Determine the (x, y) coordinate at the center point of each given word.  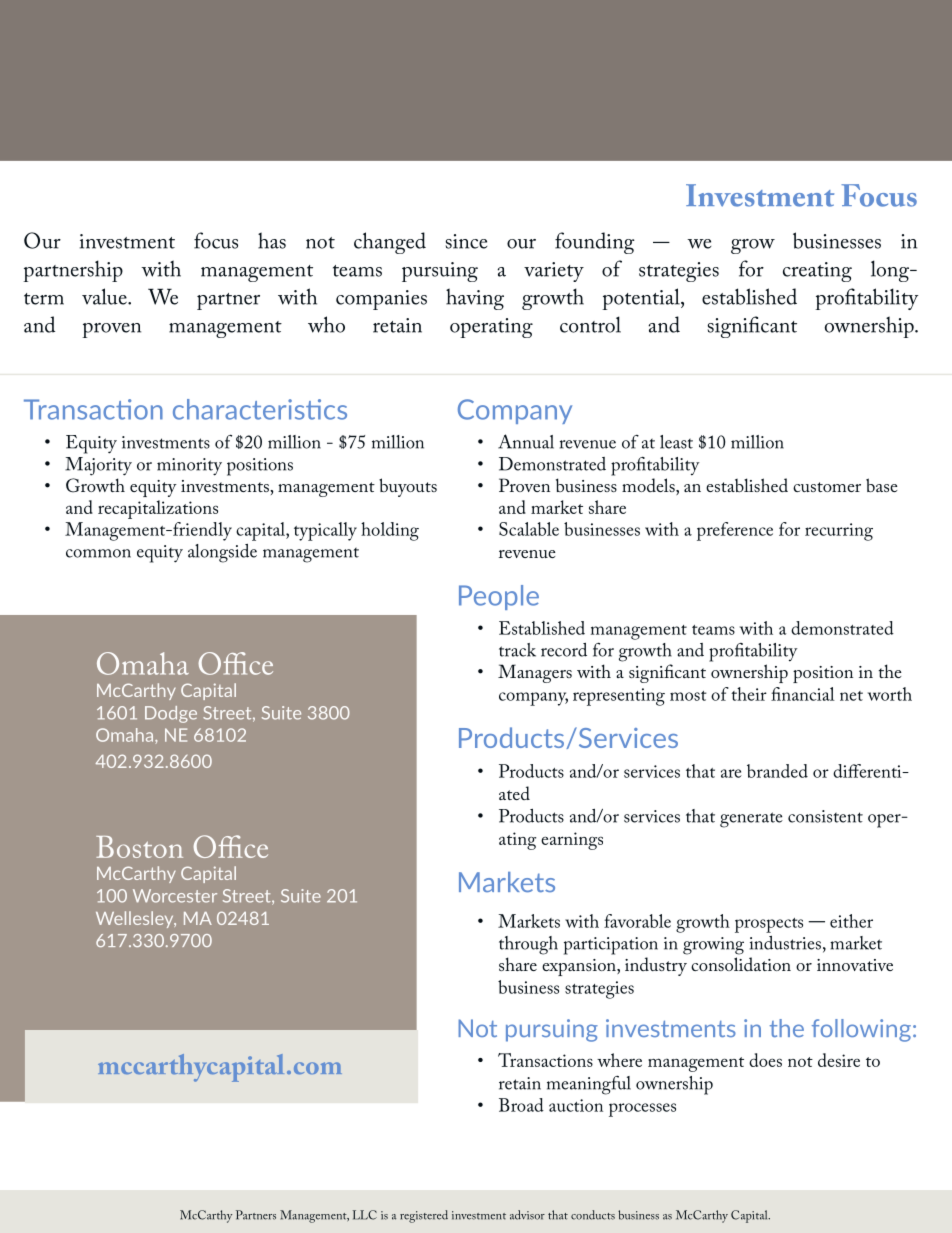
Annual (526, 441)
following (861, 1030)
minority (189, 467)
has (272, 240)
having (475, 299)
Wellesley (136, 919)
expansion (580, 967)
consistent (825, 816)
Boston (139, 847)
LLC (365, 1215)
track (517, 650)
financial (803, 694)
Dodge (171, 714)
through (528, 945)
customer (827, 487)
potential (642, 299)
